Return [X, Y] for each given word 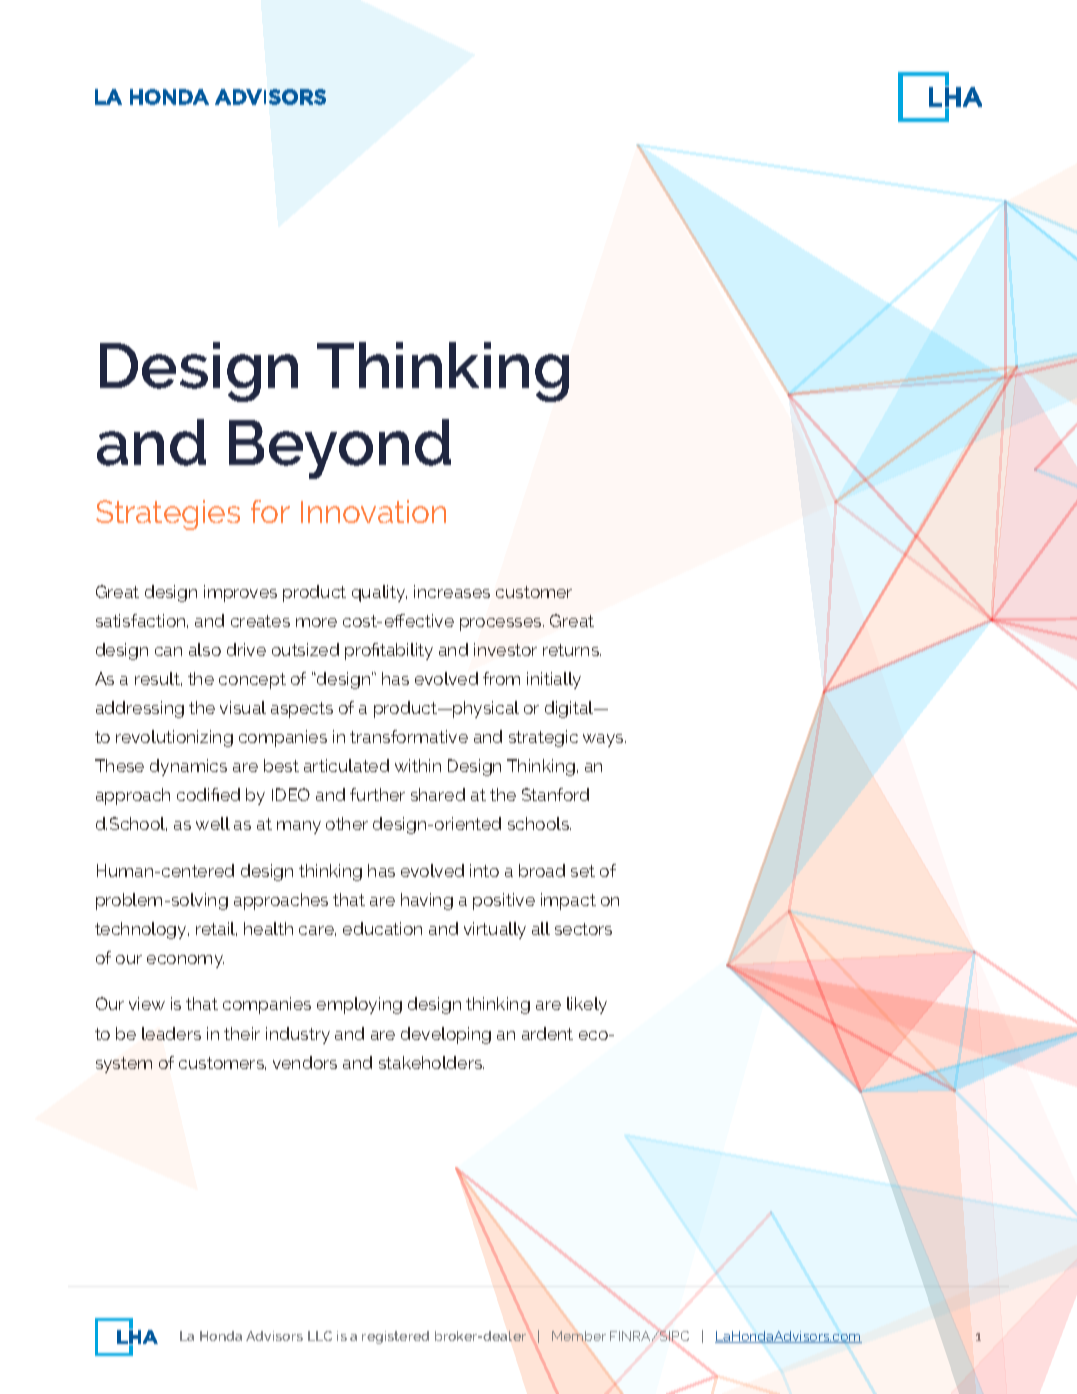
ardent [547, 1033]
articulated [346, 765]
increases [452, 591]
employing [359, 1005]
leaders [171, 1033]
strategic [543, 738]
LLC [320, 1336]
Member [579, 1336]
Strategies [168, 515]
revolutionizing [174, 738]
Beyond [340, 449]
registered [395, 1337]
